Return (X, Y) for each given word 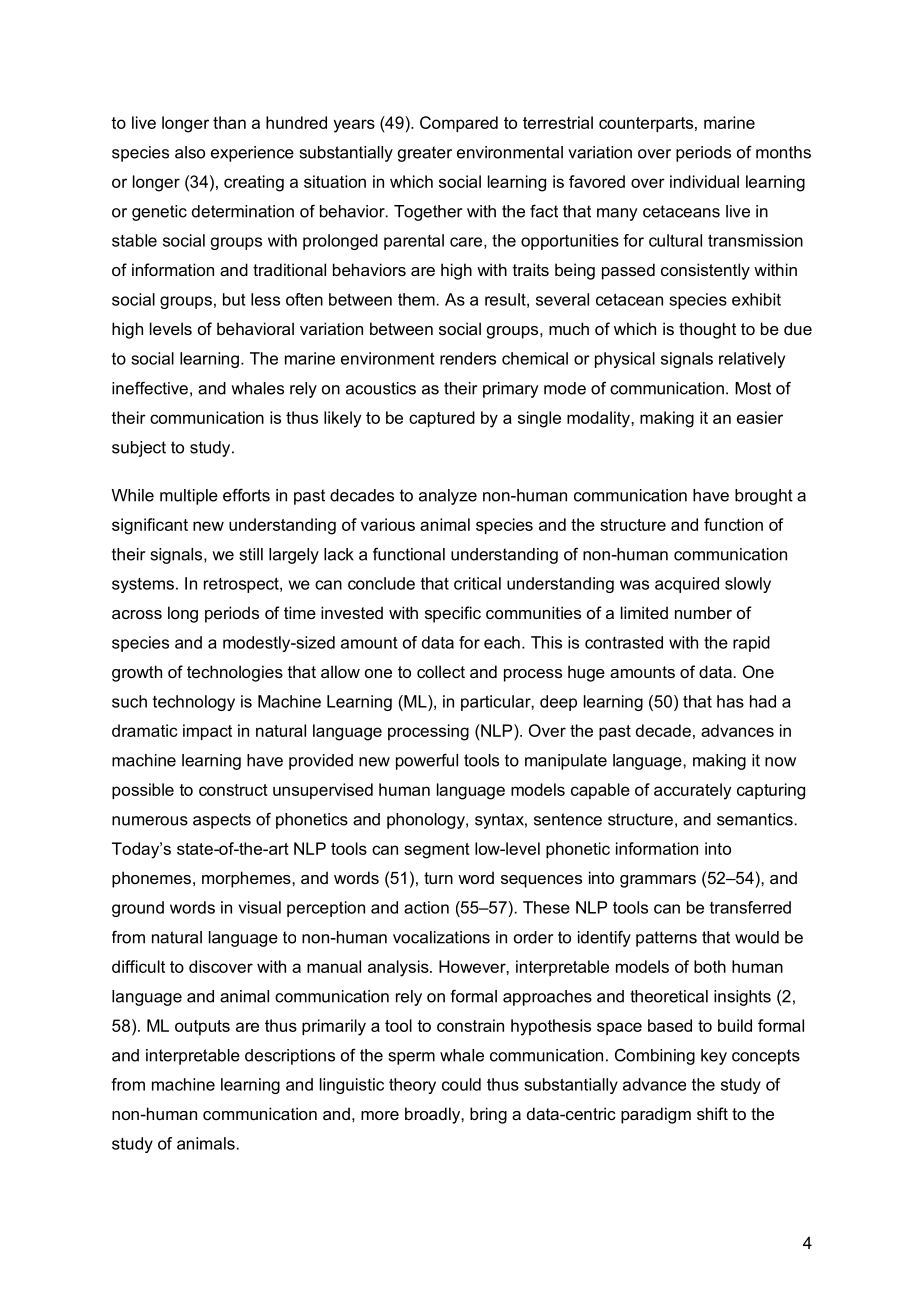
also (190, 152)
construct (233, 790)
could (461, 1084)
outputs (202, 1027)
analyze (448, 497)
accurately (692, 791)
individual (704, 181)
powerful (427, 761)
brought (764, 497)
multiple (189, 497)
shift (712, 1113)
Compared (459, 124)
